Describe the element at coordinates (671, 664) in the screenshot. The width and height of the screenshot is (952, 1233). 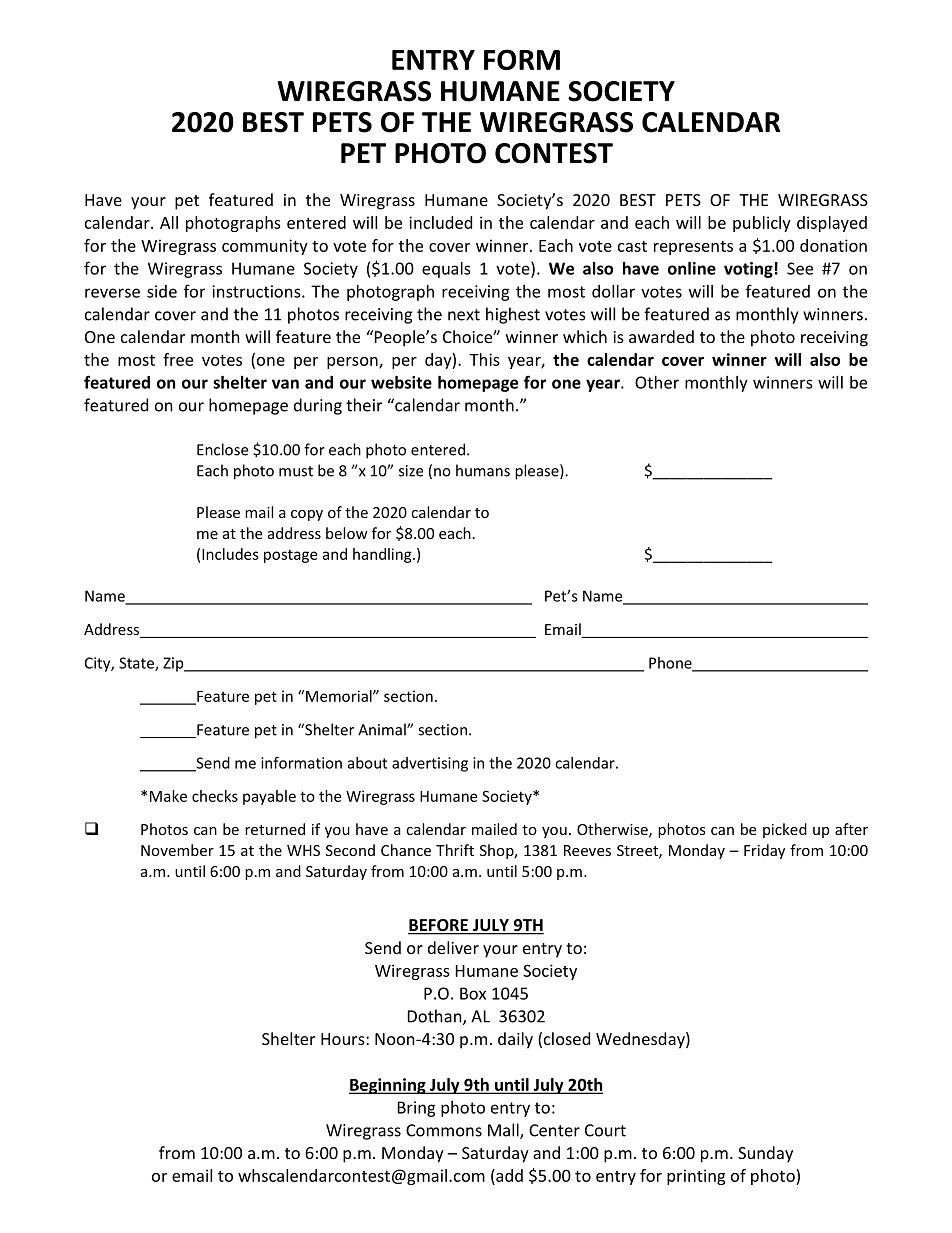
I see `Phone` at that location.
